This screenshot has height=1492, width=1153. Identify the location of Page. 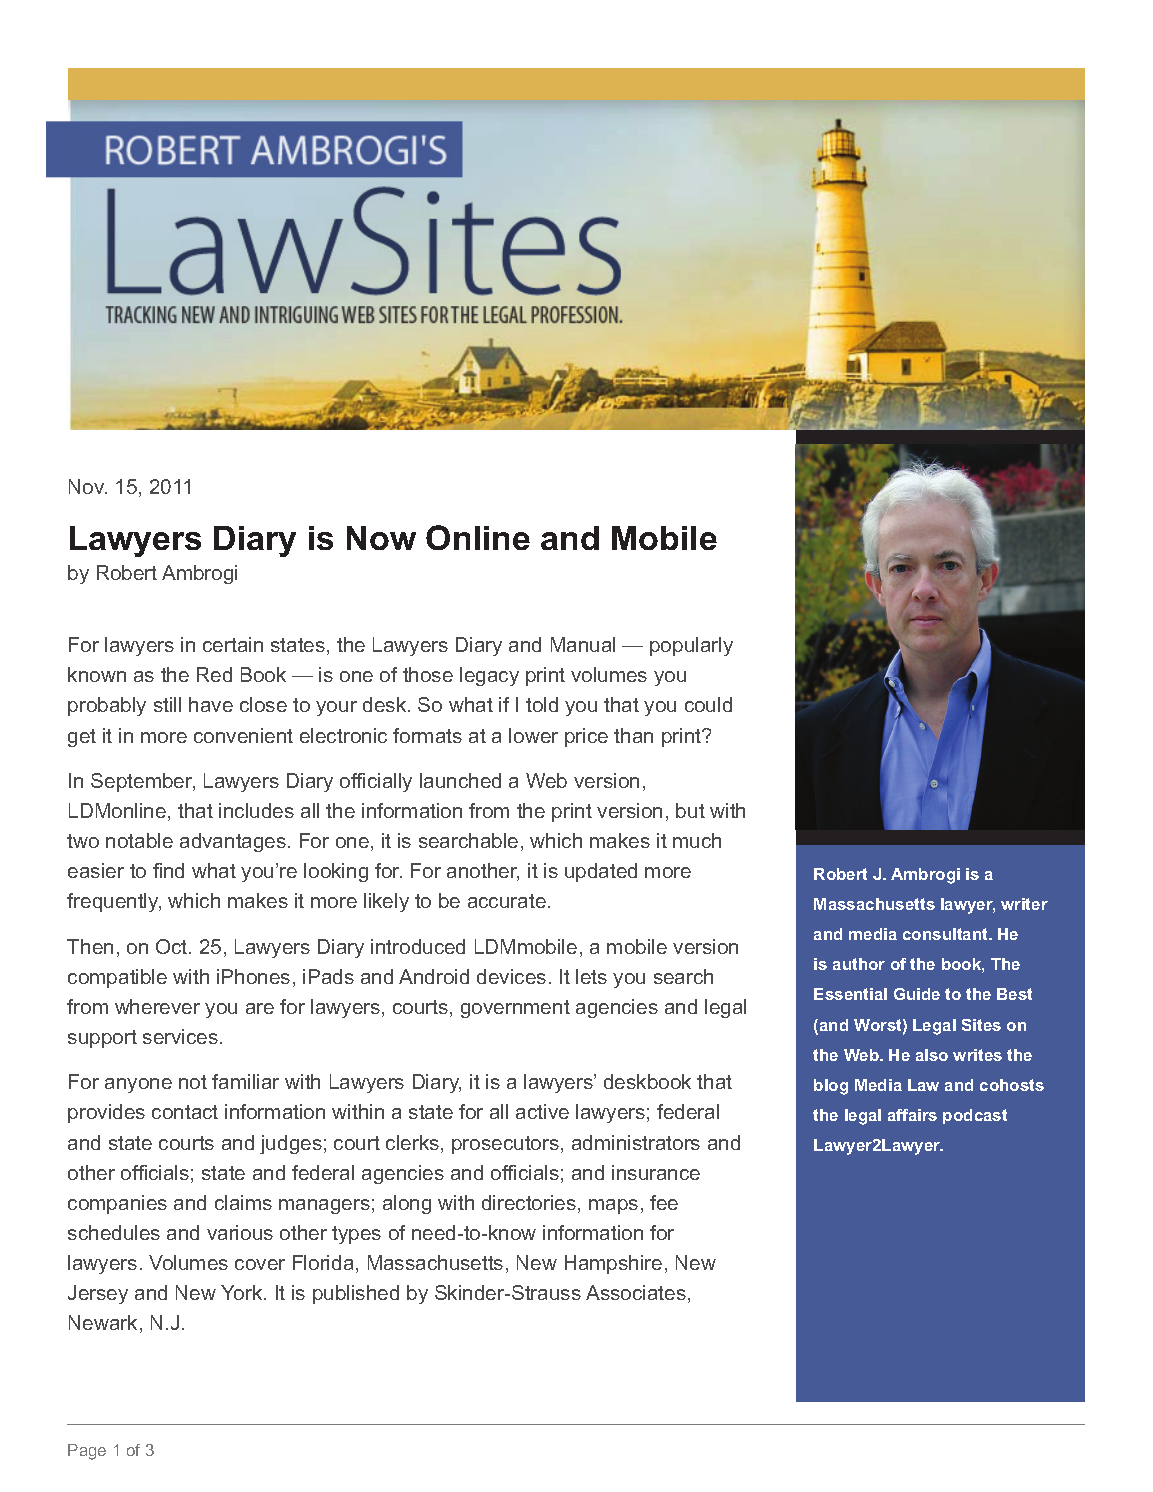
(87, 1452).
